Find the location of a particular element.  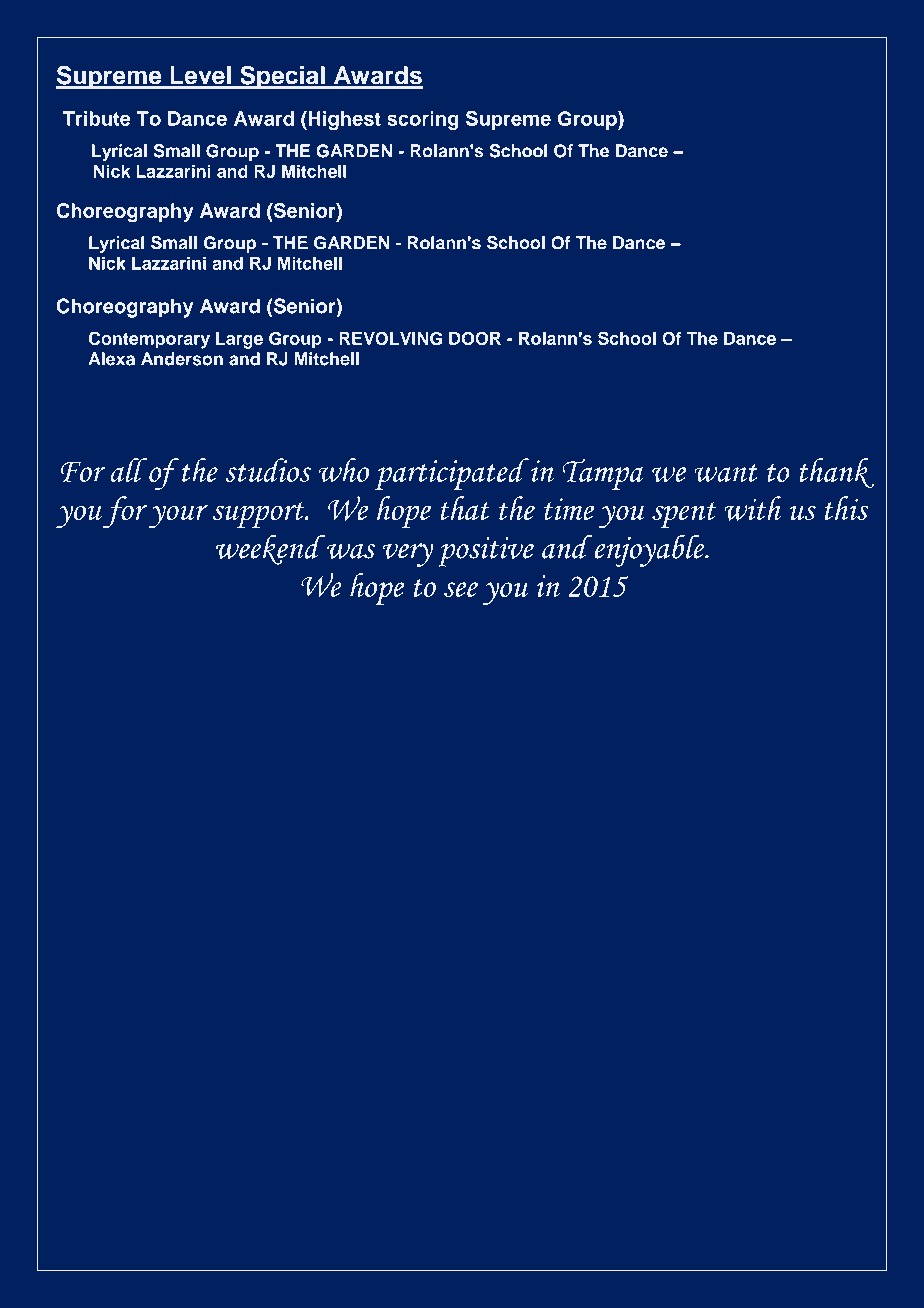

Contemporary is located at coordinates (149, 340).
